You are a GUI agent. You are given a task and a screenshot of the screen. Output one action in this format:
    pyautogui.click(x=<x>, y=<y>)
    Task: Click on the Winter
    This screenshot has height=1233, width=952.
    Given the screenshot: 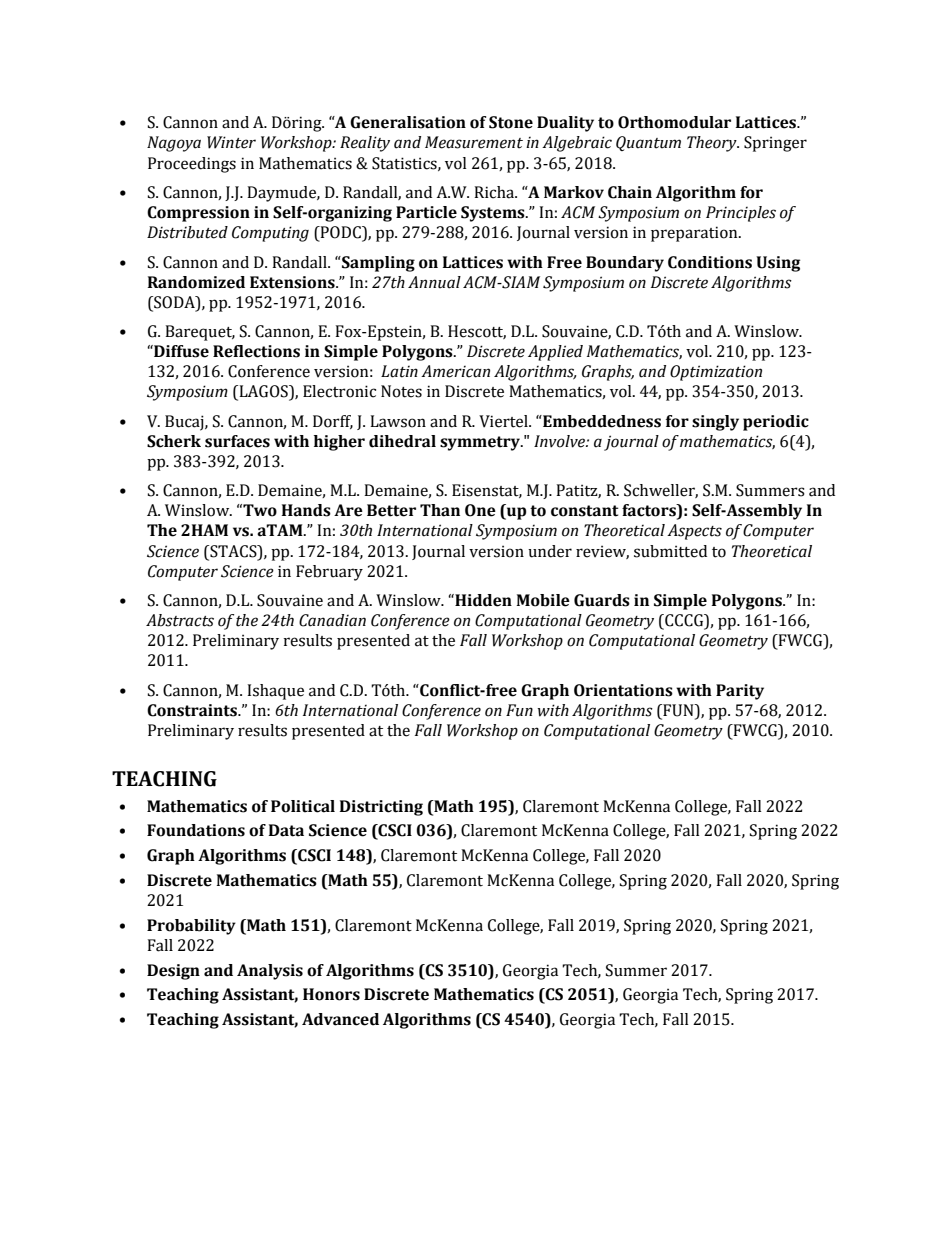 What is the action you would take?
    pyautogui.click(x=231, y=142)
